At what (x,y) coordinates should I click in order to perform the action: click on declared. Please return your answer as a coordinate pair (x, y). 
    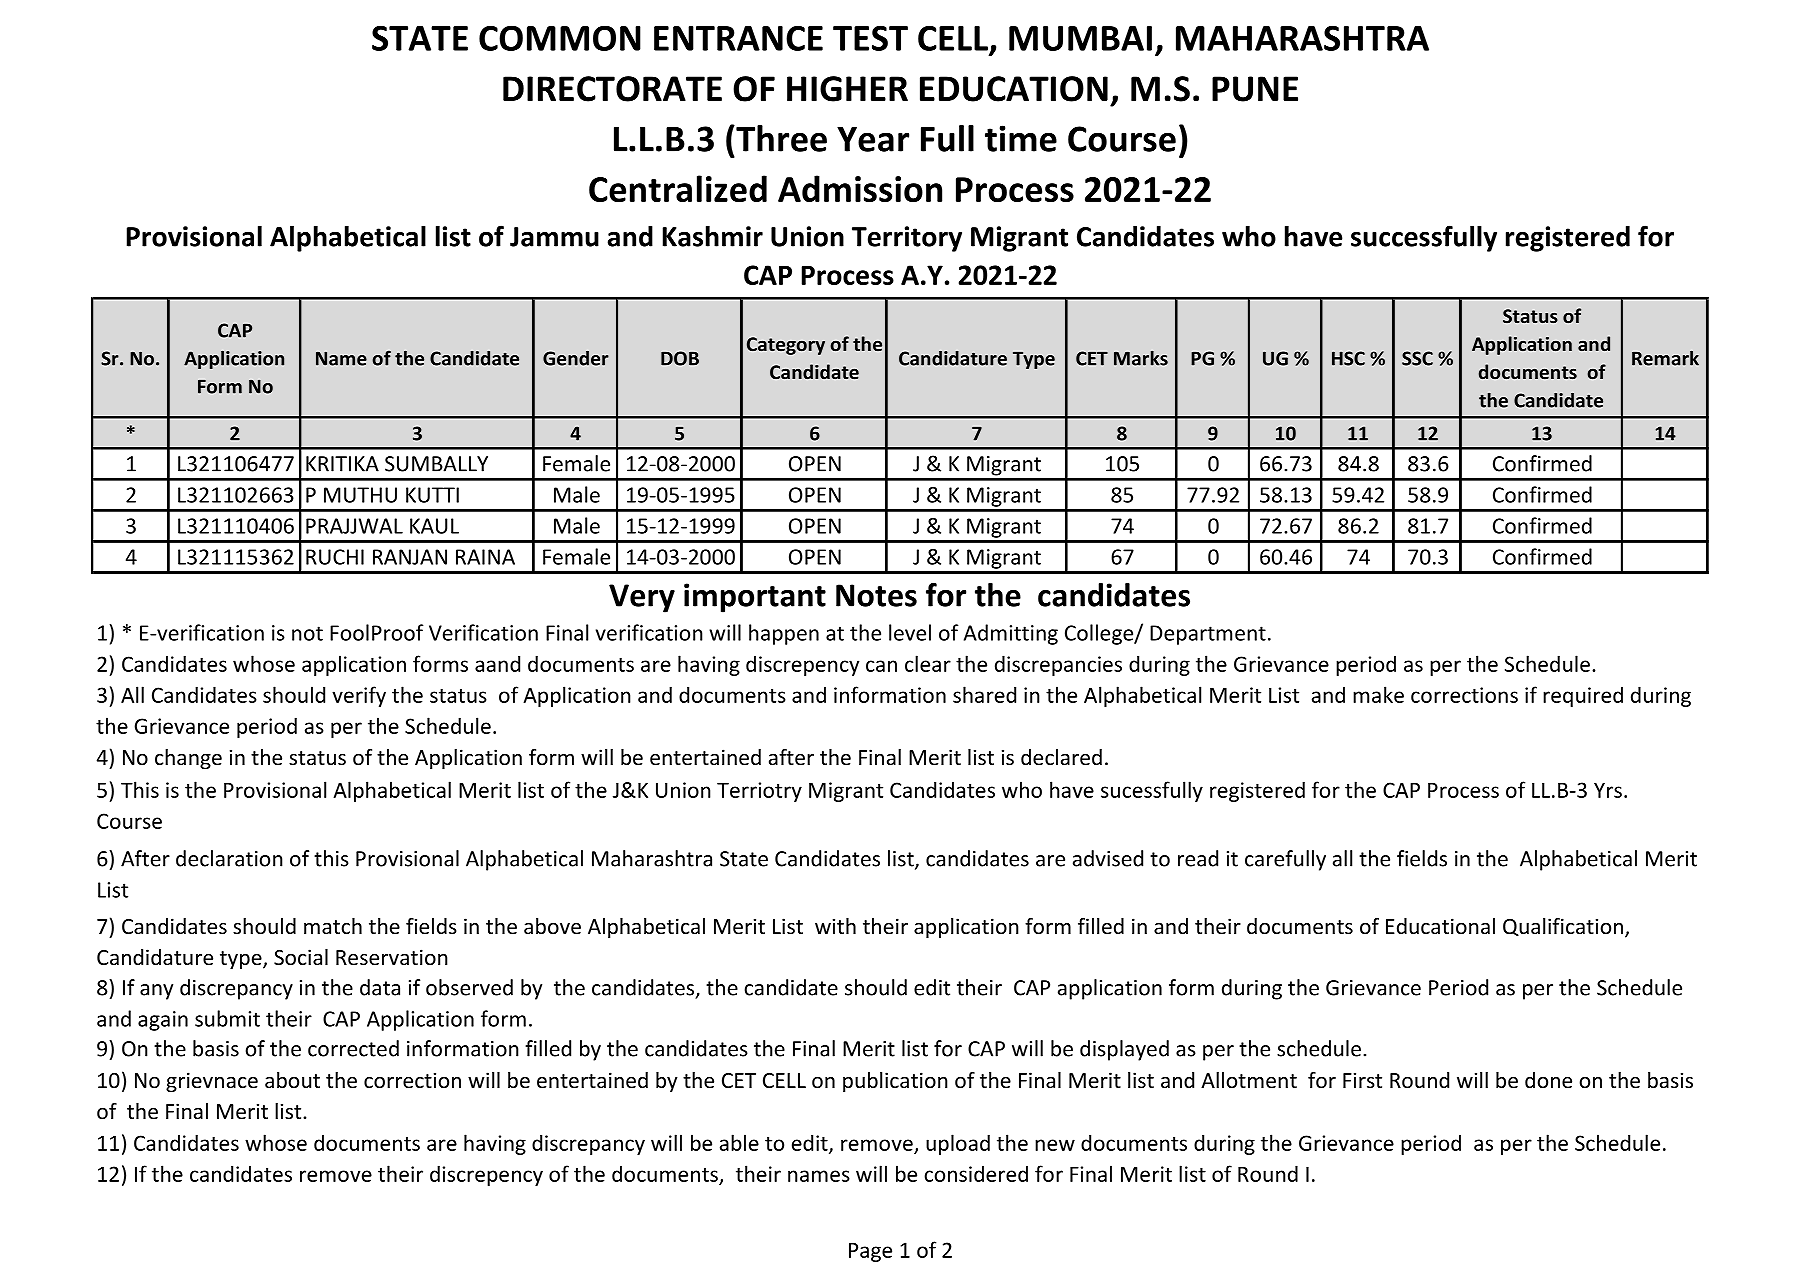
    Looking at the image, I should click on (1061, 757).
